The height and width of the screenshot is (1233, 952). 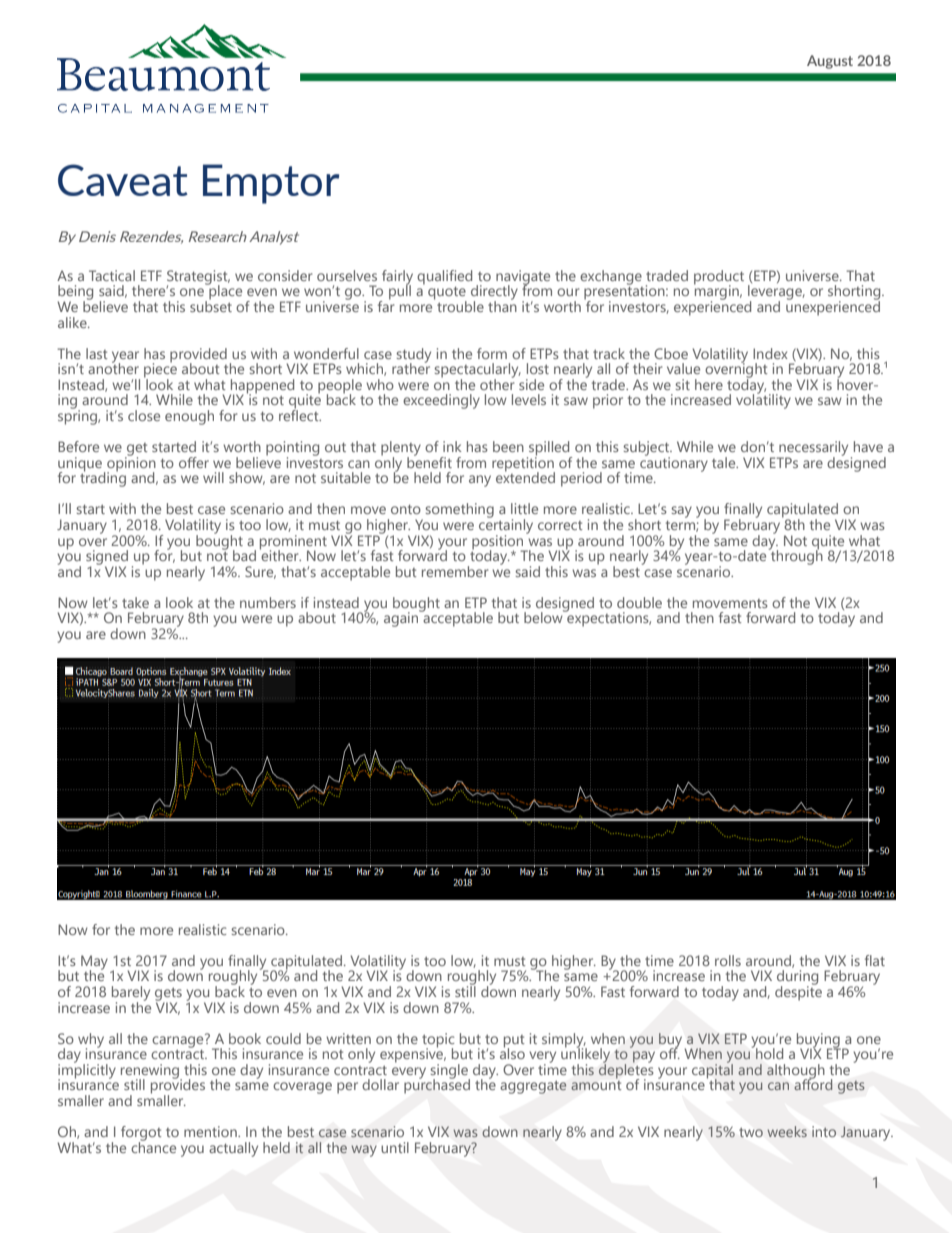 What do you see at coordinates (770, 353) in the screenshot?
I see `Index` at bounding box center [770, 353].
